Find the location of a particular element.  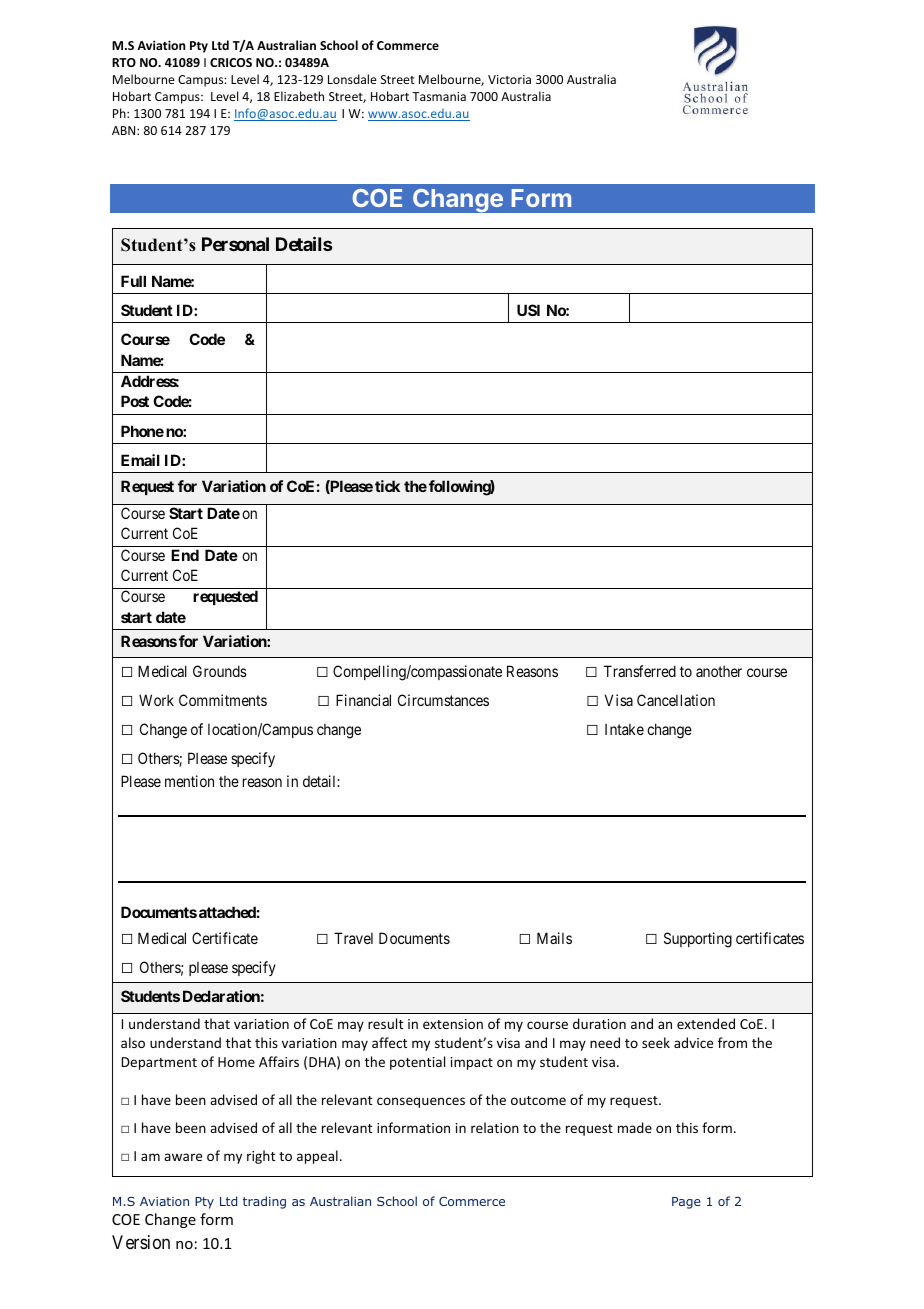

aware is located at coordinates (183, 1157).
